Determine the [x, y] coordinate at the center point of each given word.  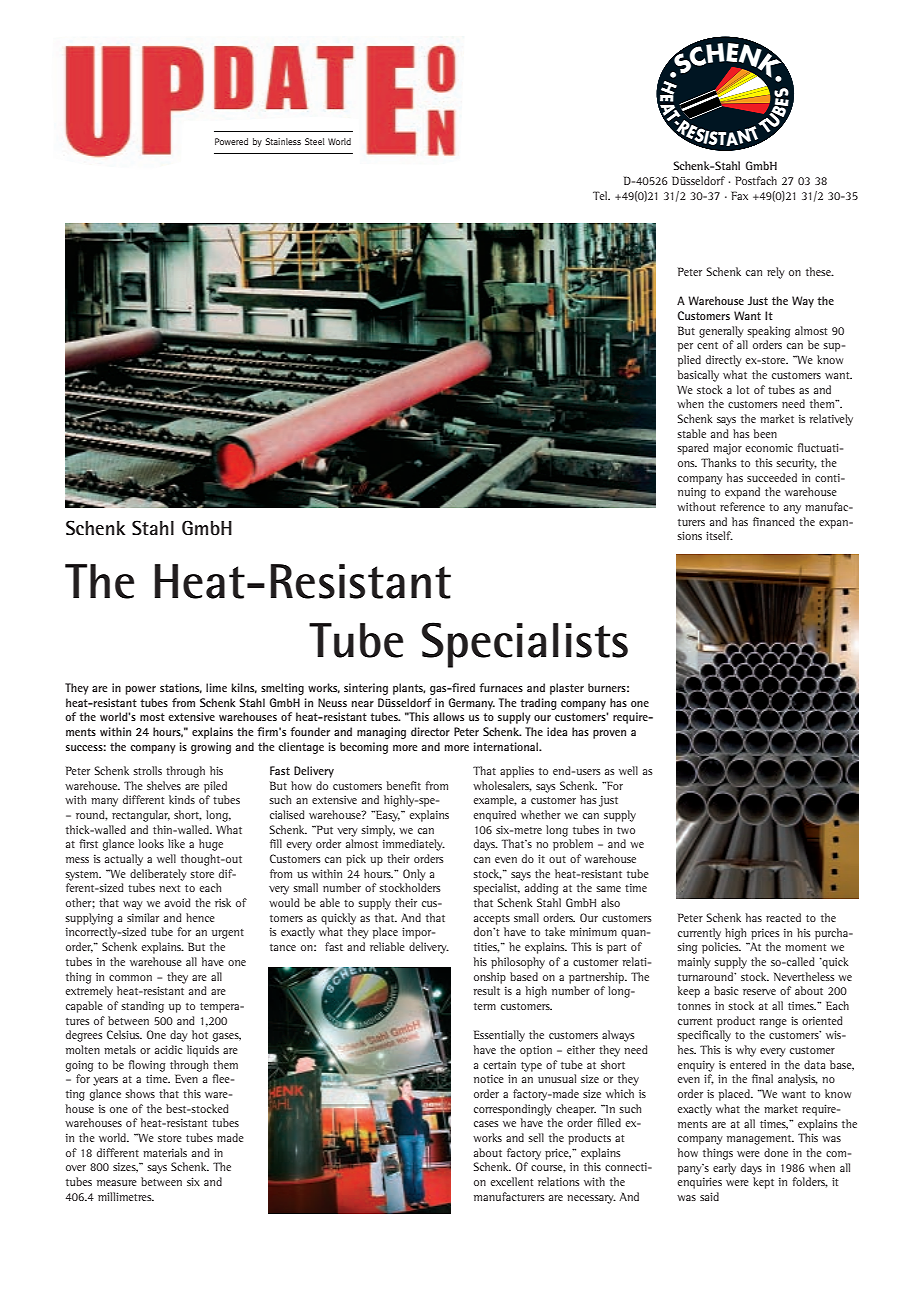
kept [763, 1183]
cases [486, 1124]
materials [165, 1152]
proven [609, 734]
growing [211, 748]
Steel [315, 141]
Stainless [283, 141]
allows [448, 716]
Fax [739, 195]
